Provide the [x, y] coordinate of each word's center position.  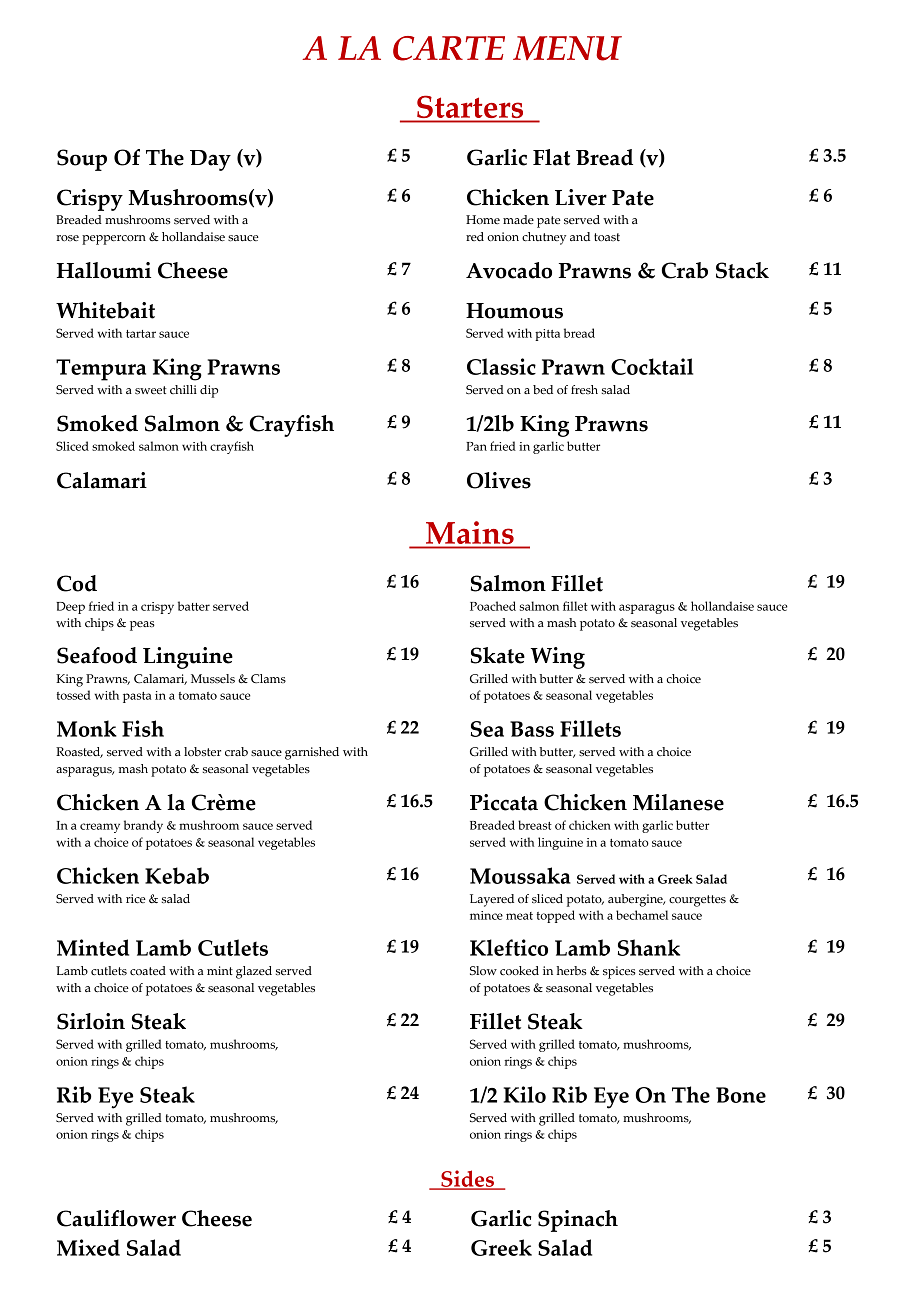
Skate [498, 655]
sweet [151, 390]
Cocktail [652, 366]
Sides [467, 1180]
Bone [741, 1095]
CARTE [449, 48]
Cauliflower [116, 1218]
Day [210, 160]
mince [486, 915]
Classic [501, 366]
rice [136, 899]
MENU [567, 48]
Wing [558, 658]
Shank [649, 947]
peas [142, 626]
